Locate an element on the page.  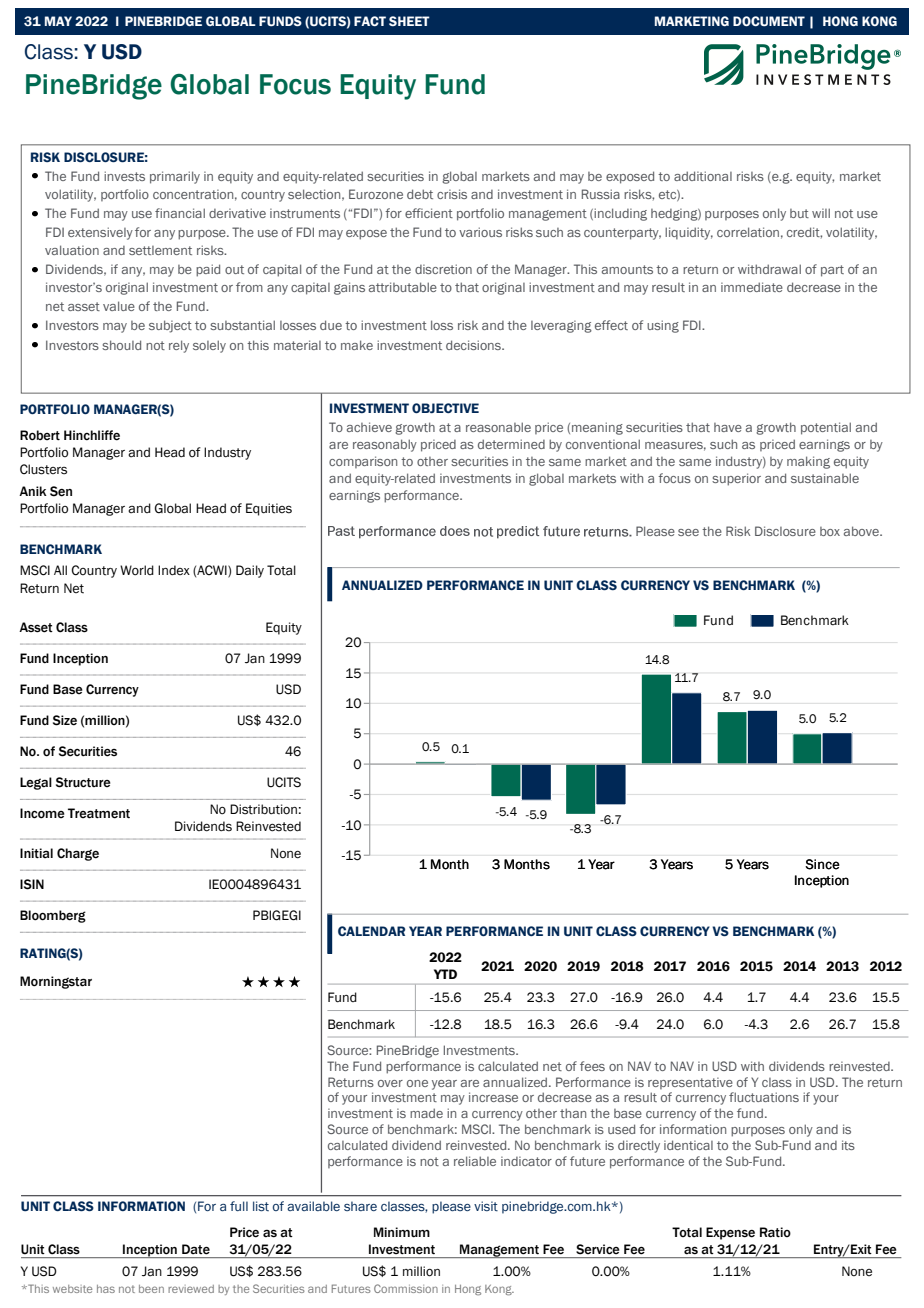
Clusters is located at coordinates (43, 469).
